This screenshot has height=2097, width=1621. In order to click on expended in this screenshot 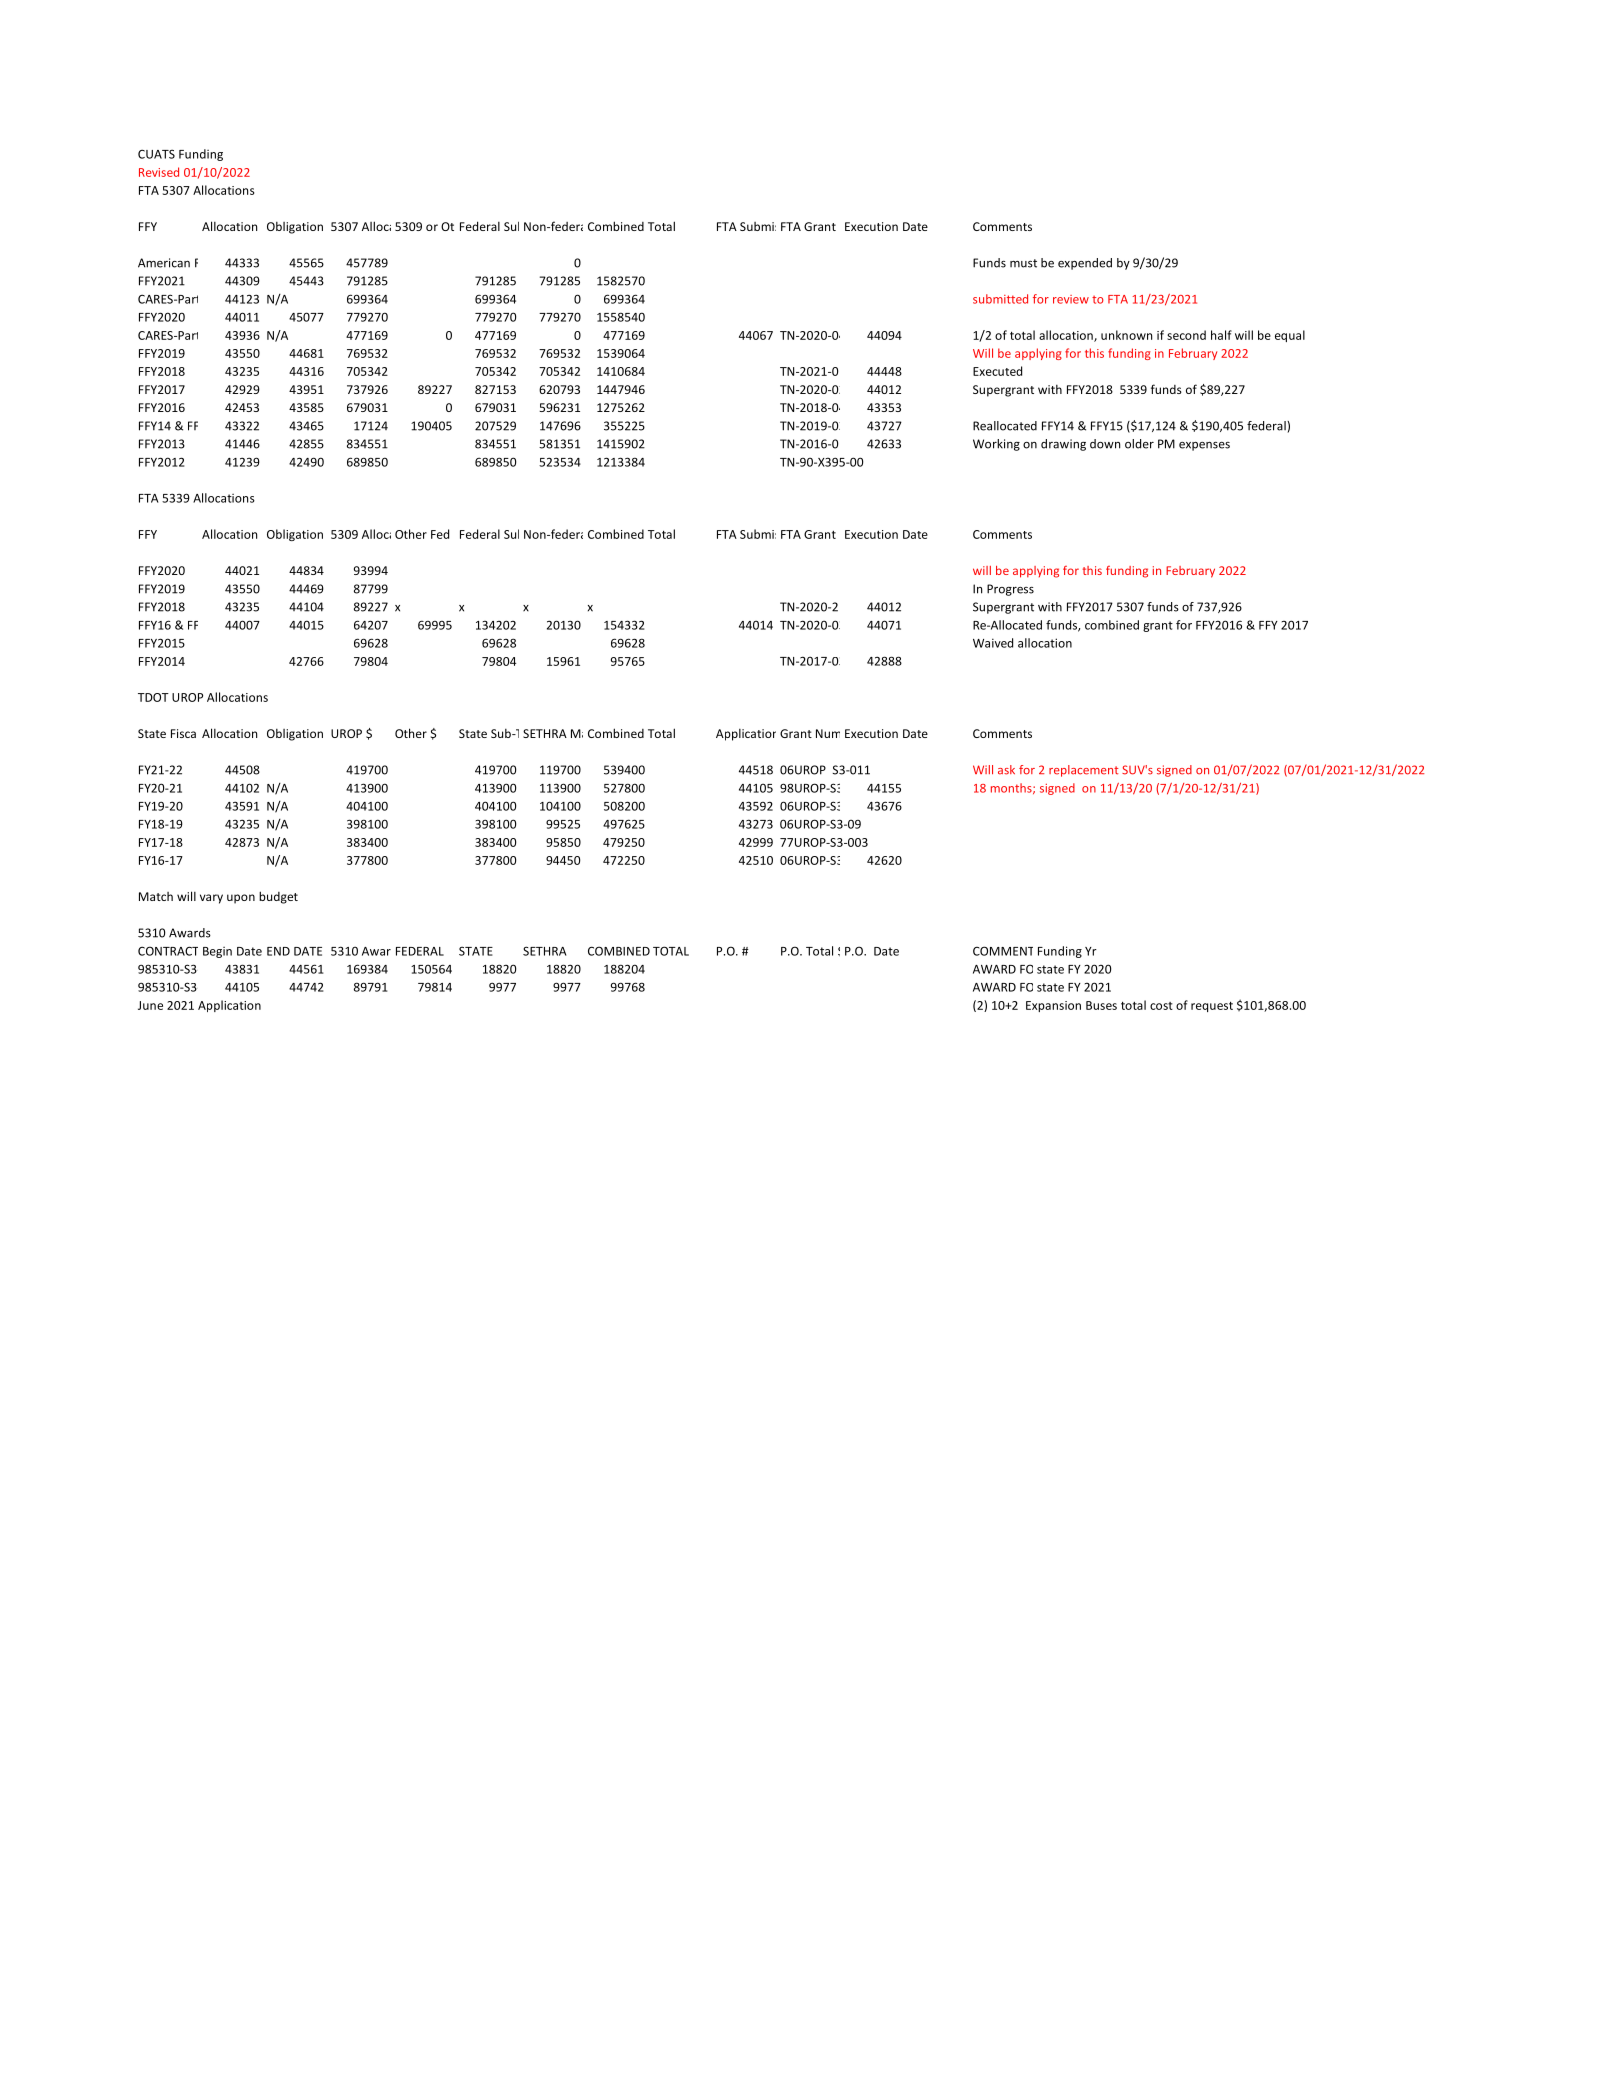, I will do `click(1085, 264)`.
